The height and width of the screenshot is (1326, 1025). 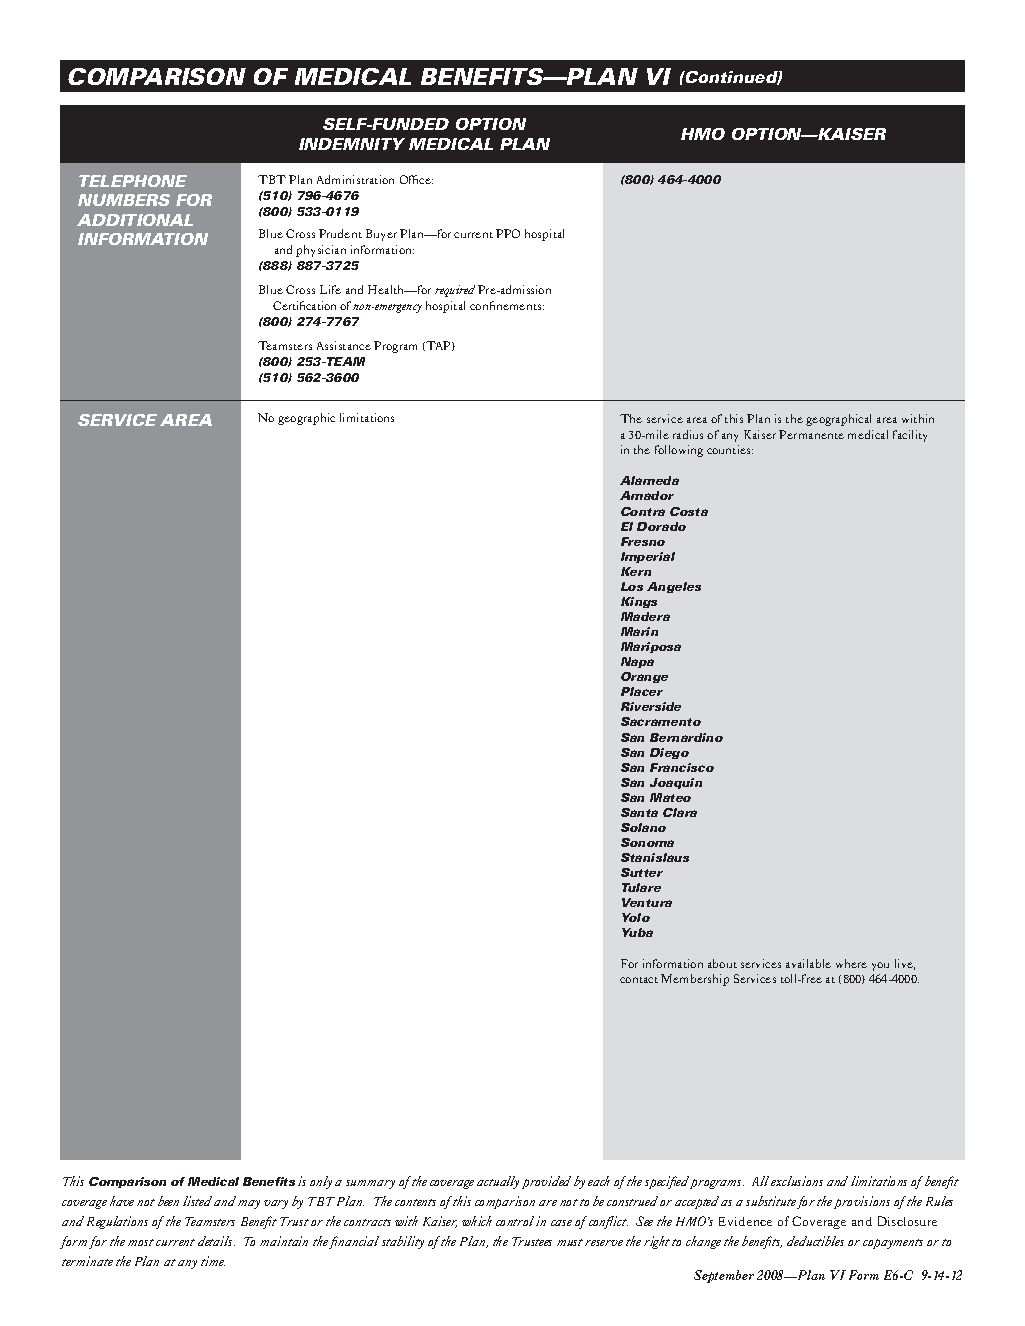 I want to click on PPO, so click(x=508, y=233).
